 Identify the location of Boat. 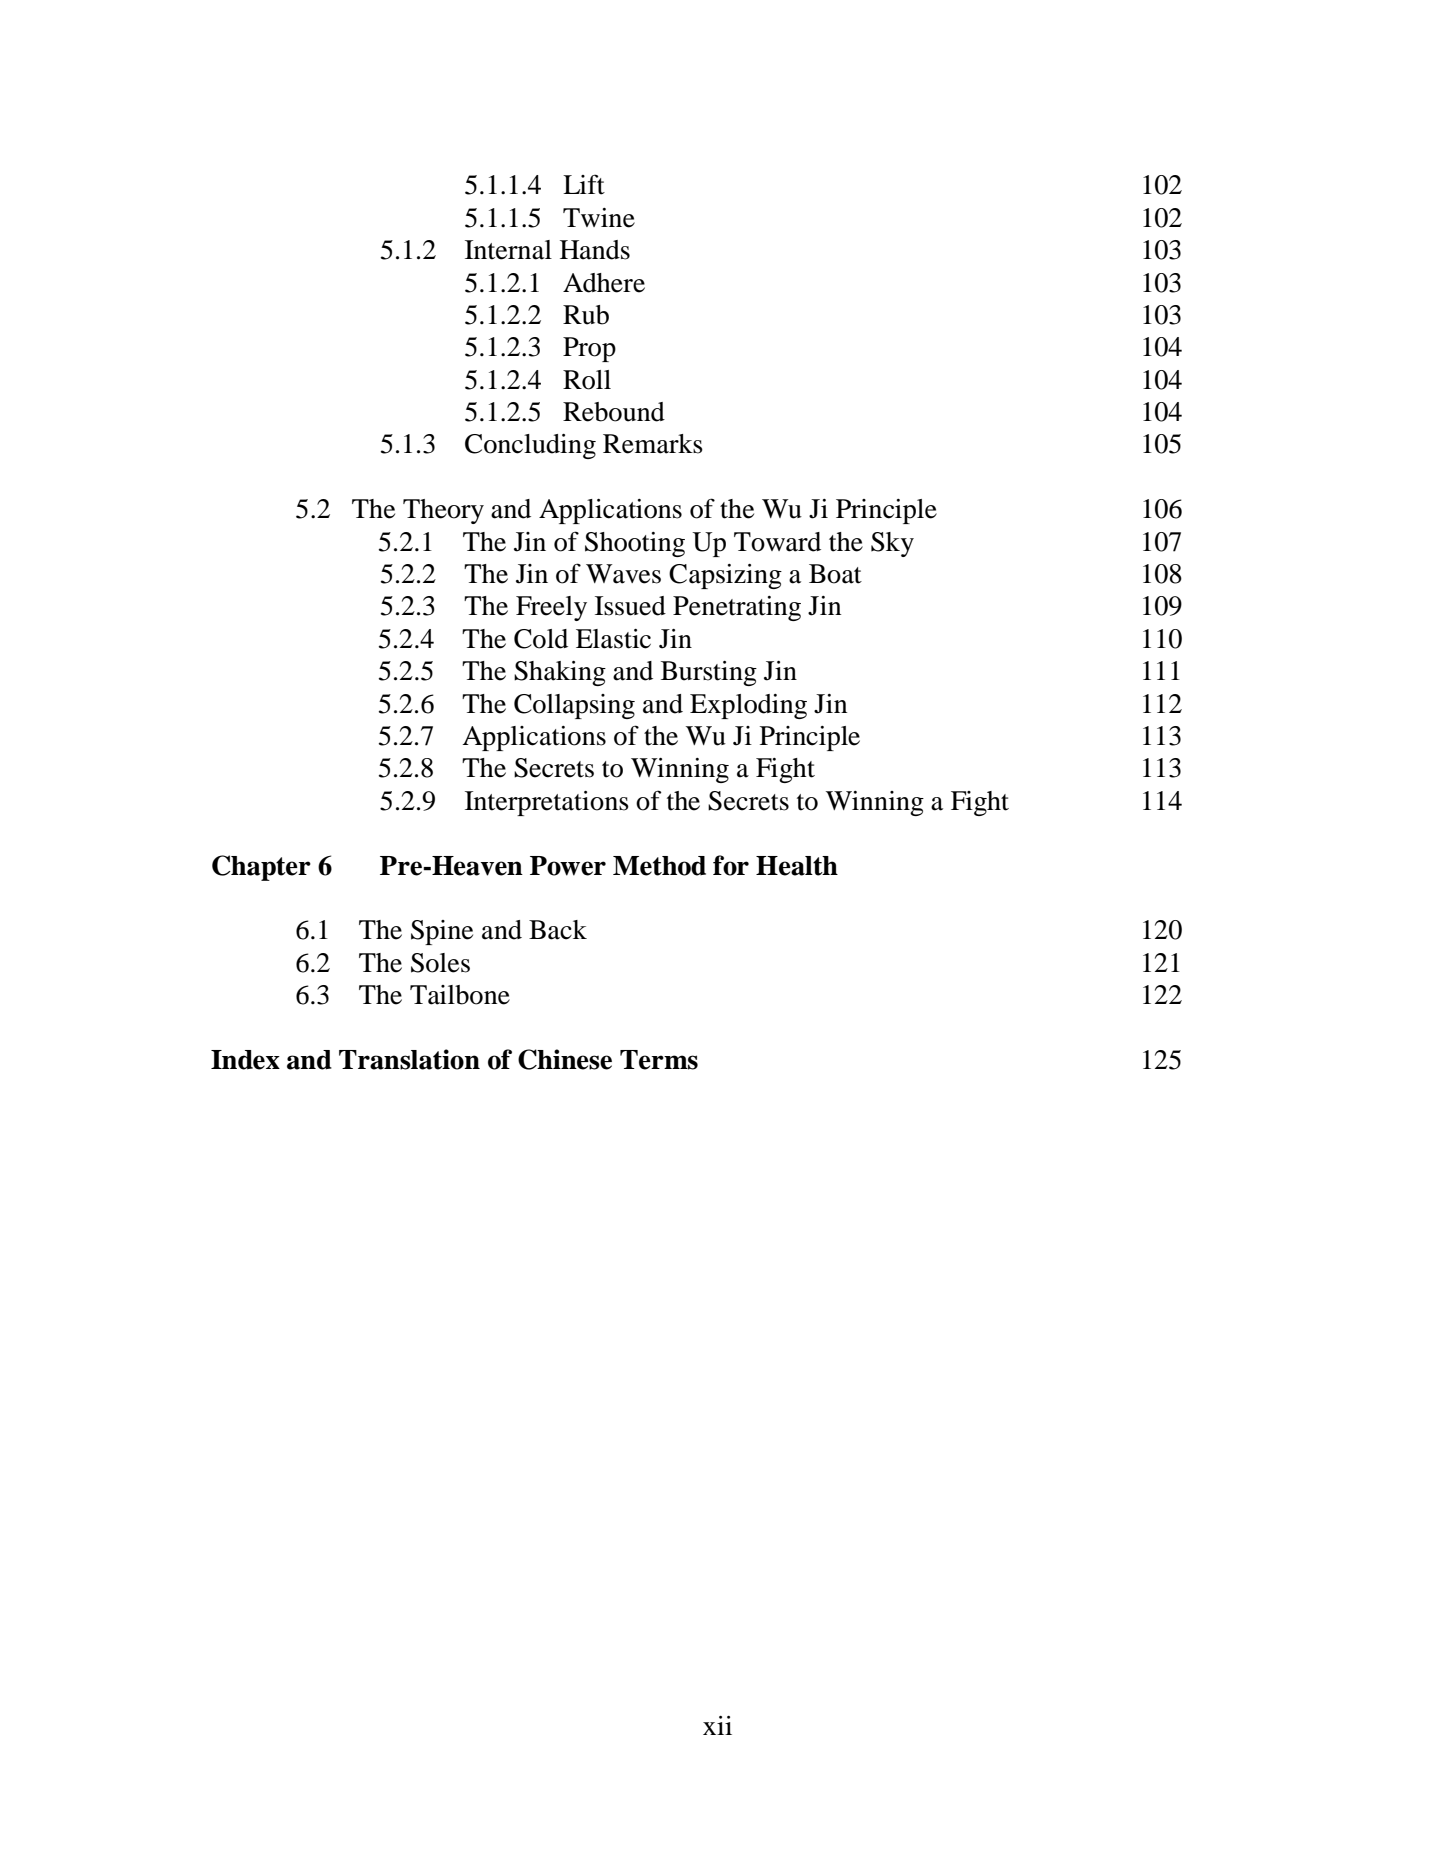
(835, 574).
